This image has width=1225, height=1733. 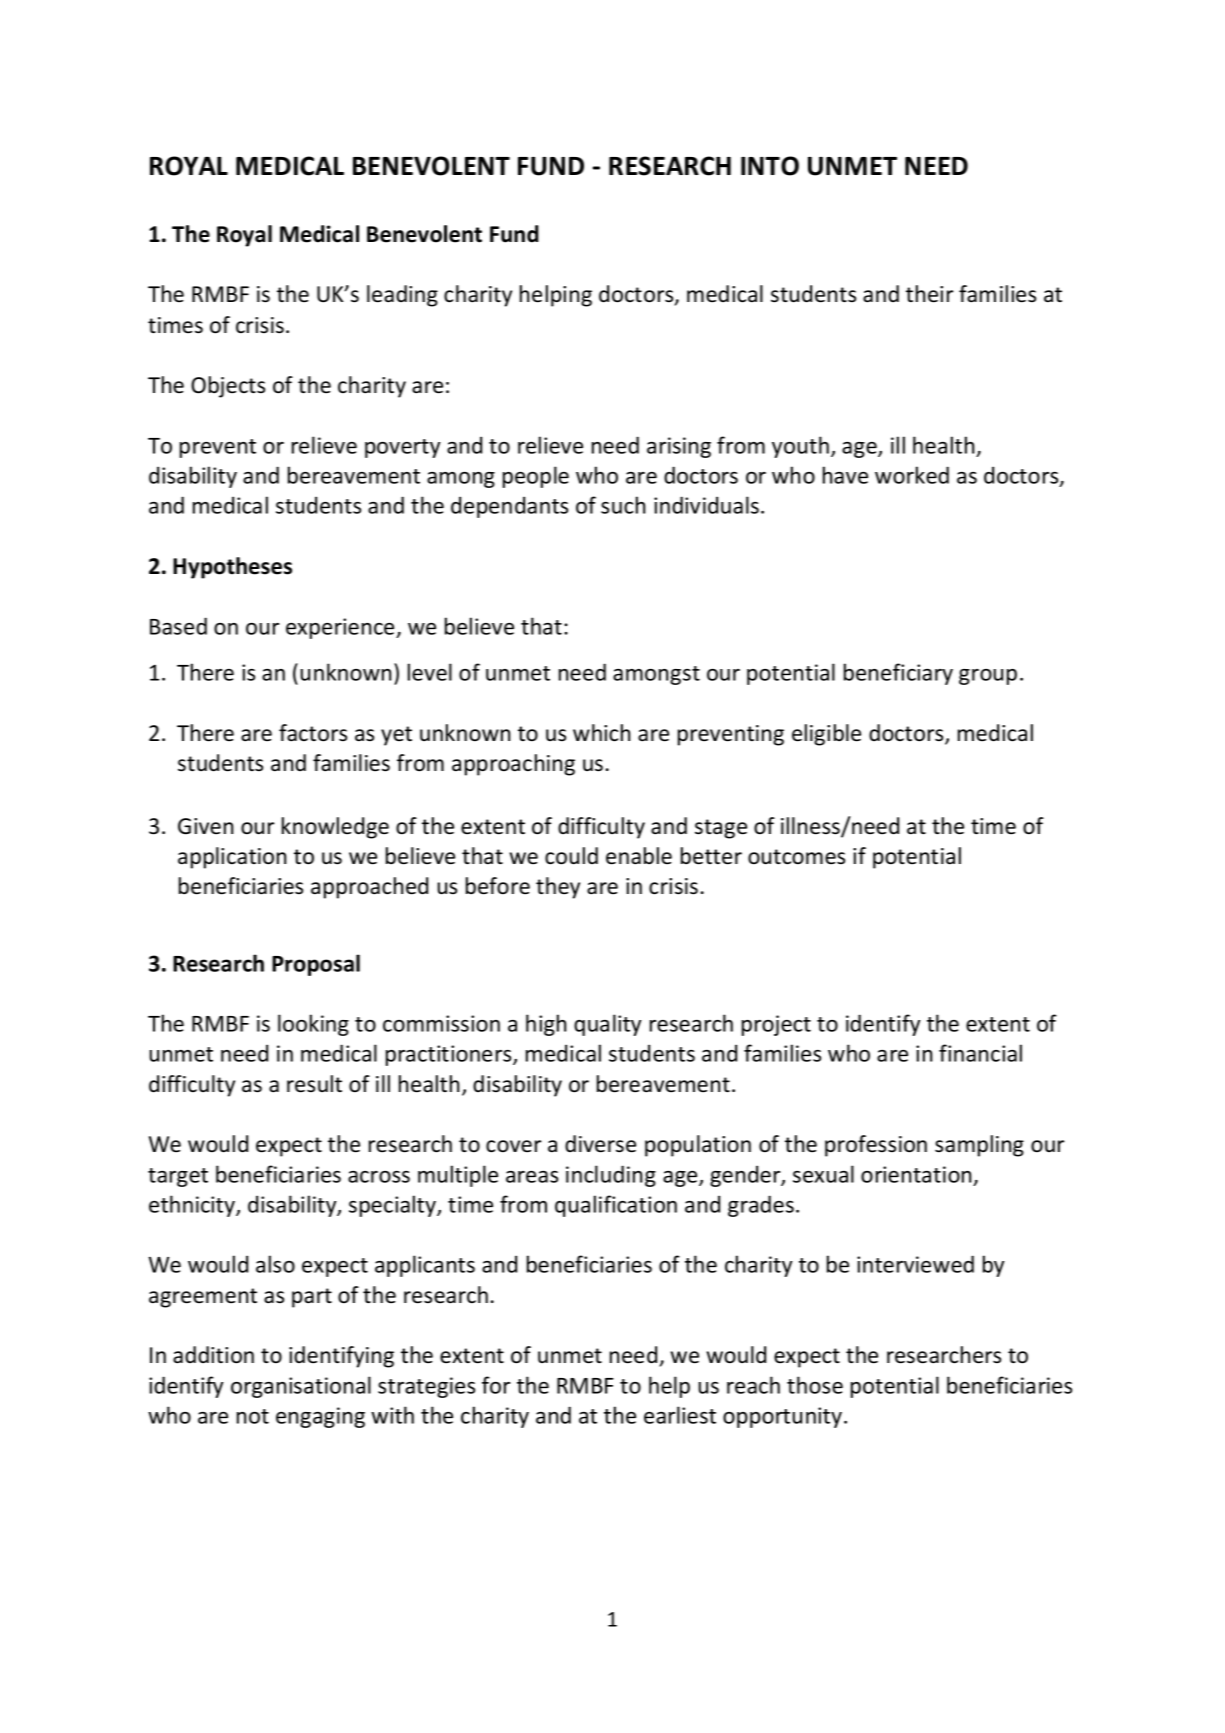 I want to click on result, so click(x=314, y=1084).
